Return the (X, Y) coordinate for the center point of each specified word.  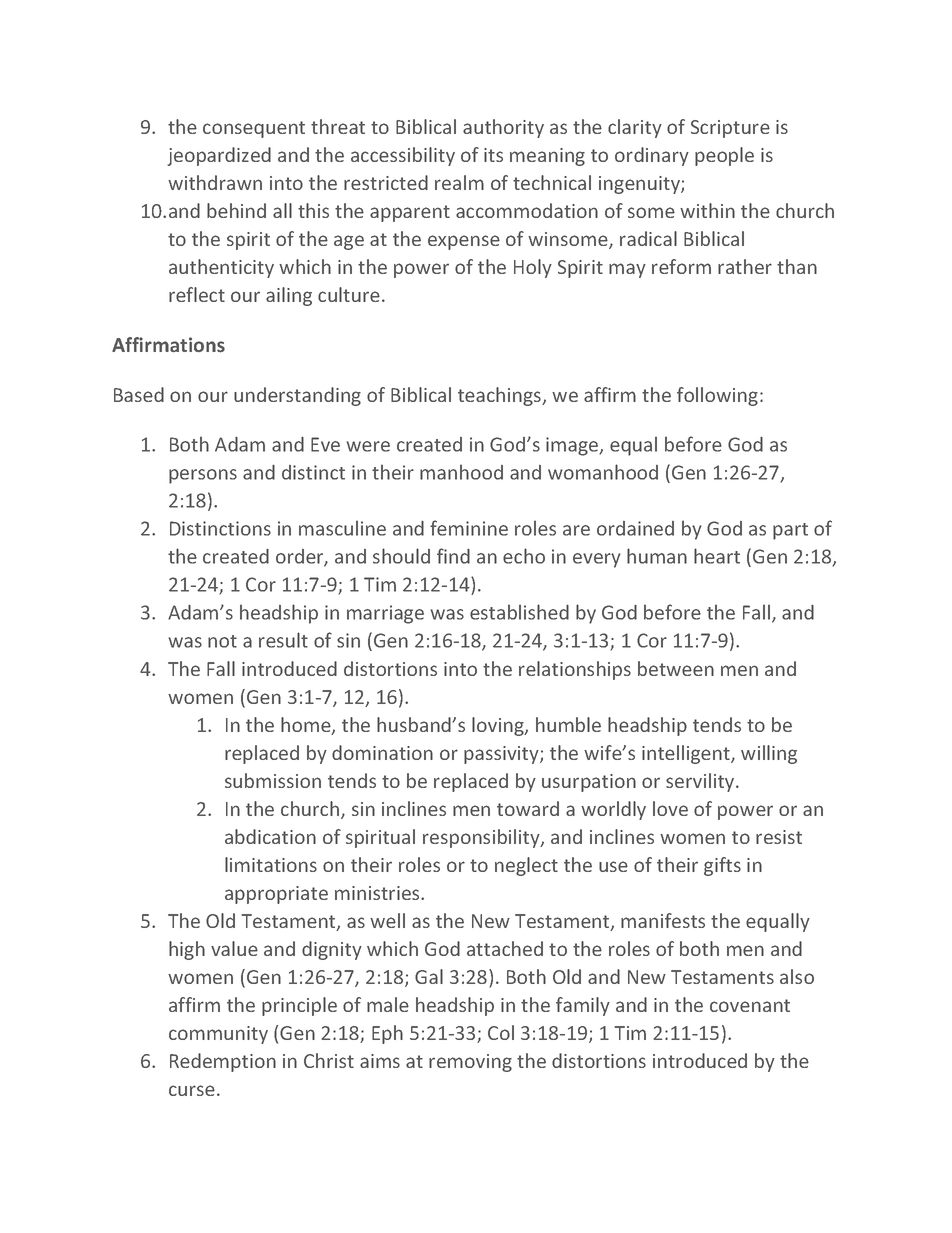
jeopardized (219, 156)
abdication (270, 836)
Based (139, 394)
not (222, 641)
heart (717, 556)
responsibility (482, 838)
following (719, 396)
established (519, 612)
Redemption (223, 1062)
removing (470, 1063)
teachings (501, 396)
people (724, 156)
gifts (722, 866)
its (493, 155)
